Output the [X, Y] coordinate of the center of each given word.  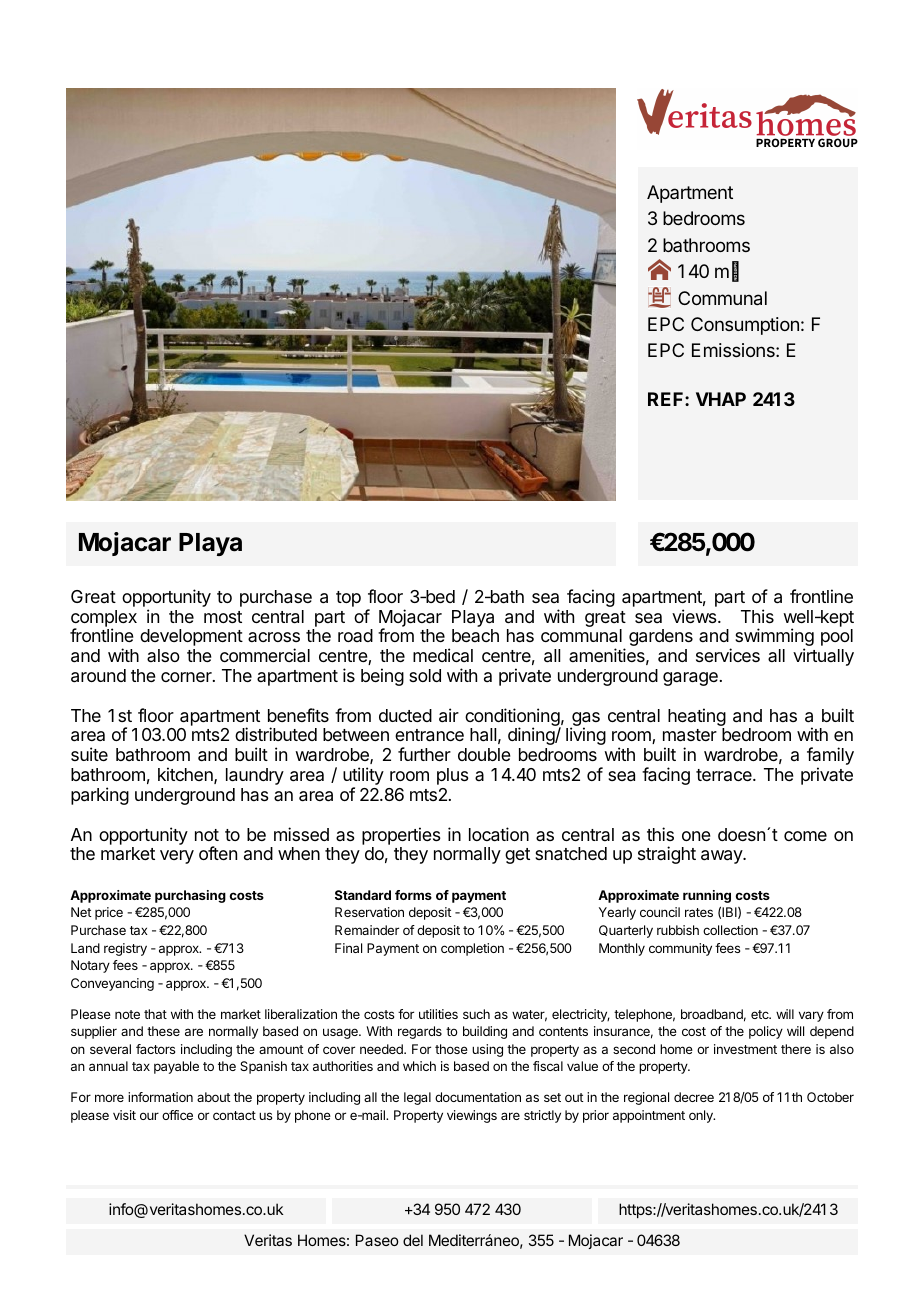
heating [697, 718]
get [517, 856]
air [449, 715]
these [163, 1031]
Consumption [745, 326]
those [451, 1049]
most [223, 617]
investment [745, 1049]
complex [104, 619]
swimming [774, 638]
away [722, 857]
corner [187, 677]
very [177, 857]
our [149, 1116]
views [695, 616]
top [348, 599]
